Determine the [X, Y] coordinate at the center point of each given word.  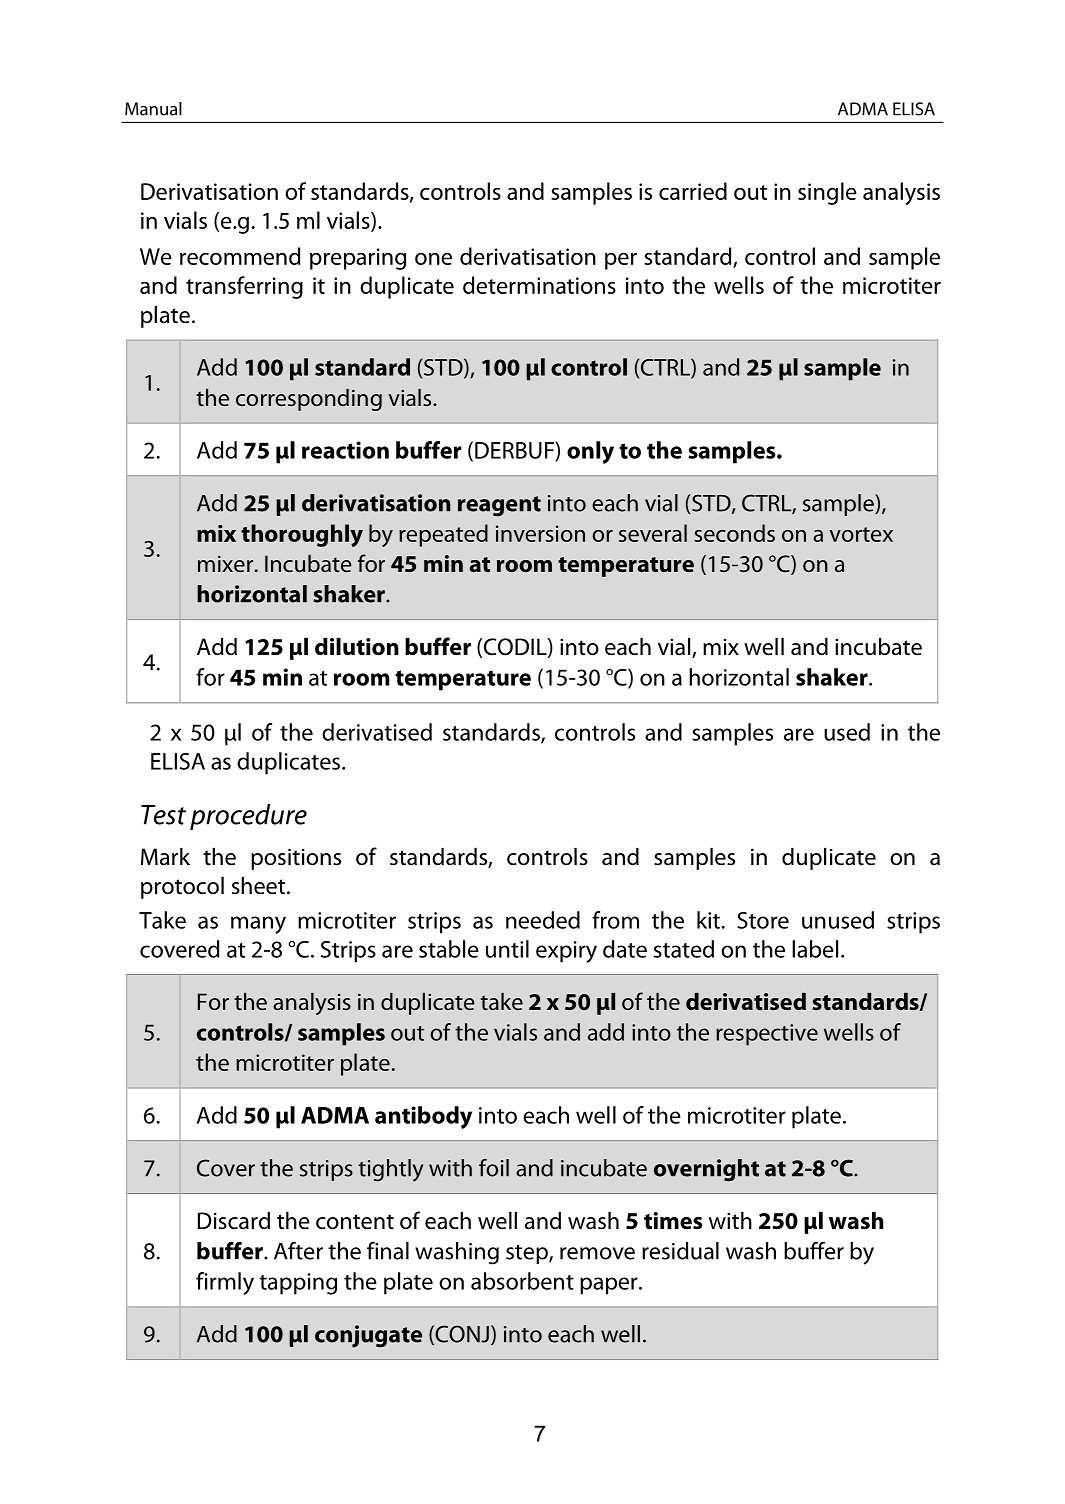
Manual [153, 109]
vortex [861, 534]
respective [767, 1035]
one [433, 259]
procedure [248, 817]
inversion [540, 533]
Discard [234, 1220]
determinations [539, 285]
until [507, 949]
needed [543, 920]
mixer [225, 563]
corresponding [309, 400]
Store [763, 920]
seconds [734, 533]
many [258, 925]
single [827, 193]
